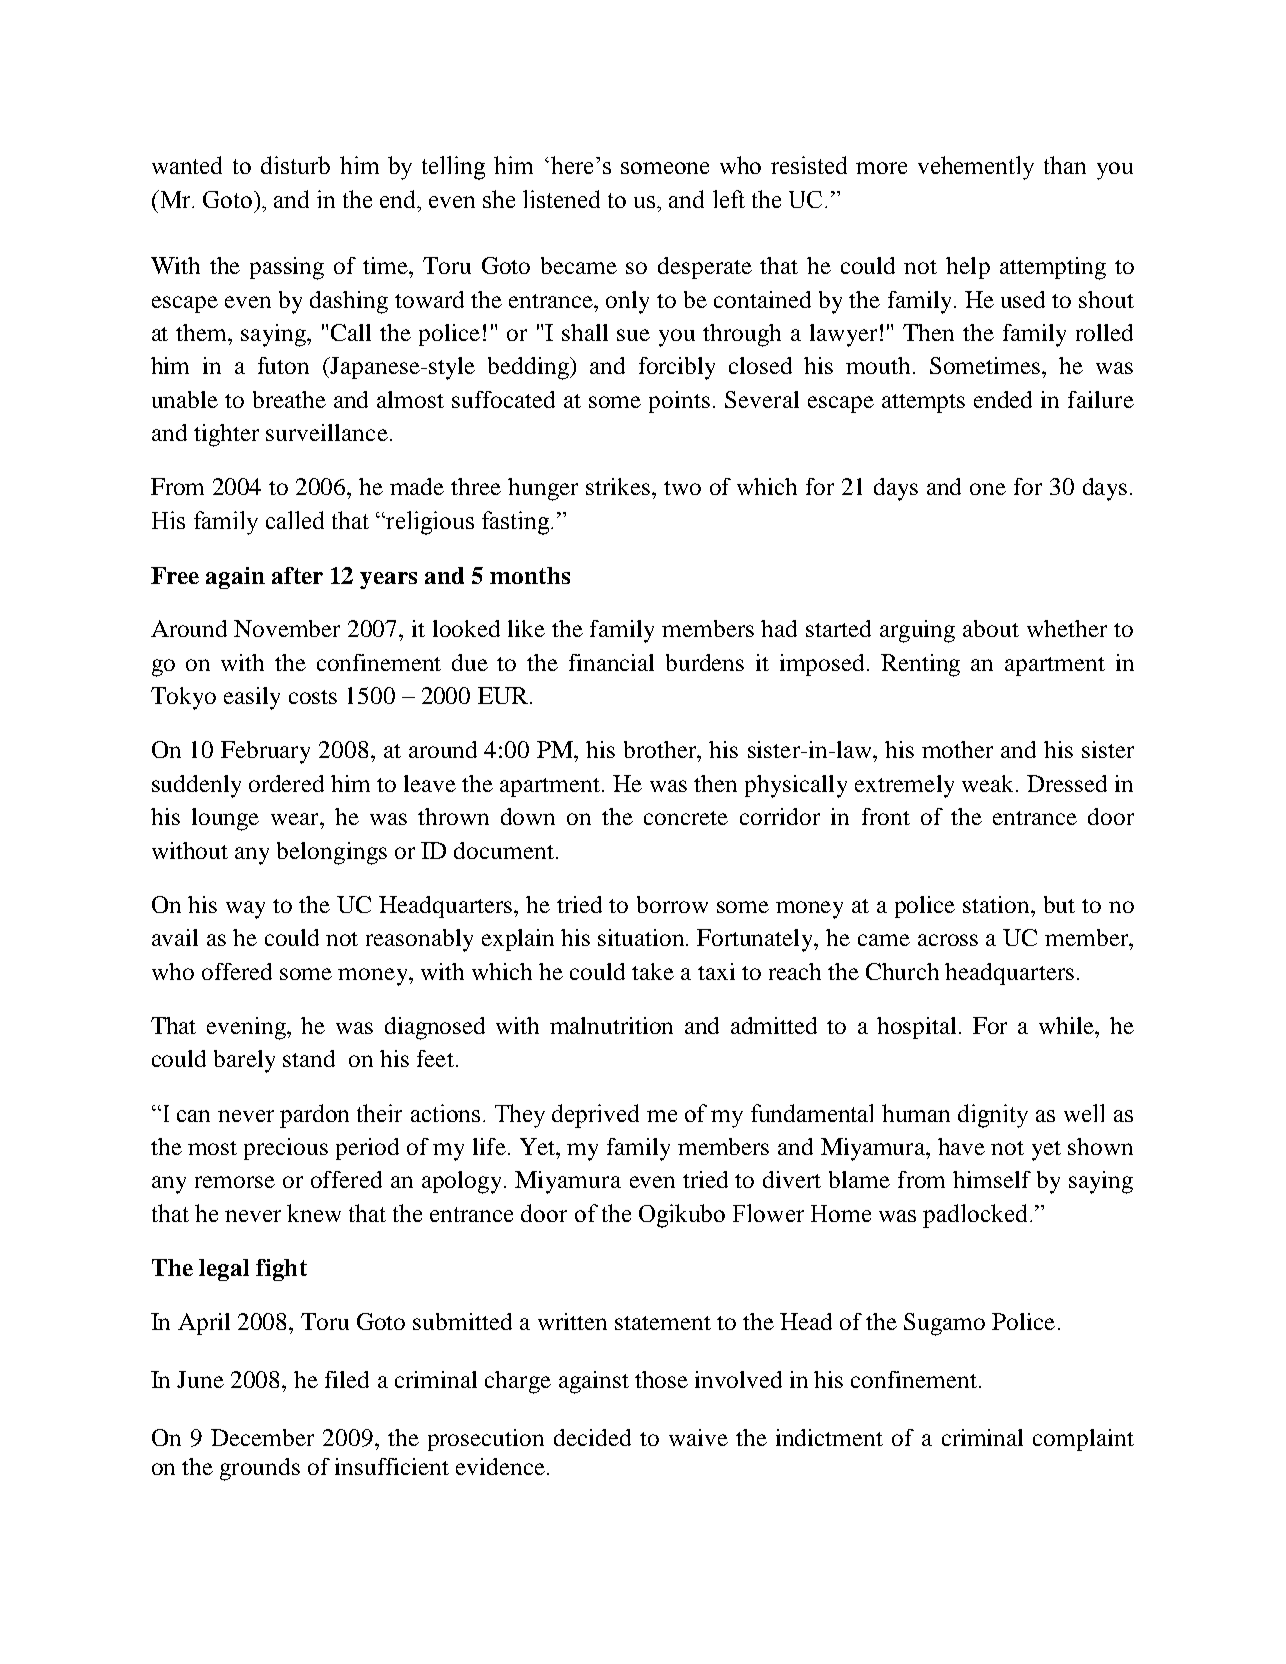 The image size is (1286, 1664). Describe the element at coordinates (296, 819) in the screenshot. I see `wear` at that location.
